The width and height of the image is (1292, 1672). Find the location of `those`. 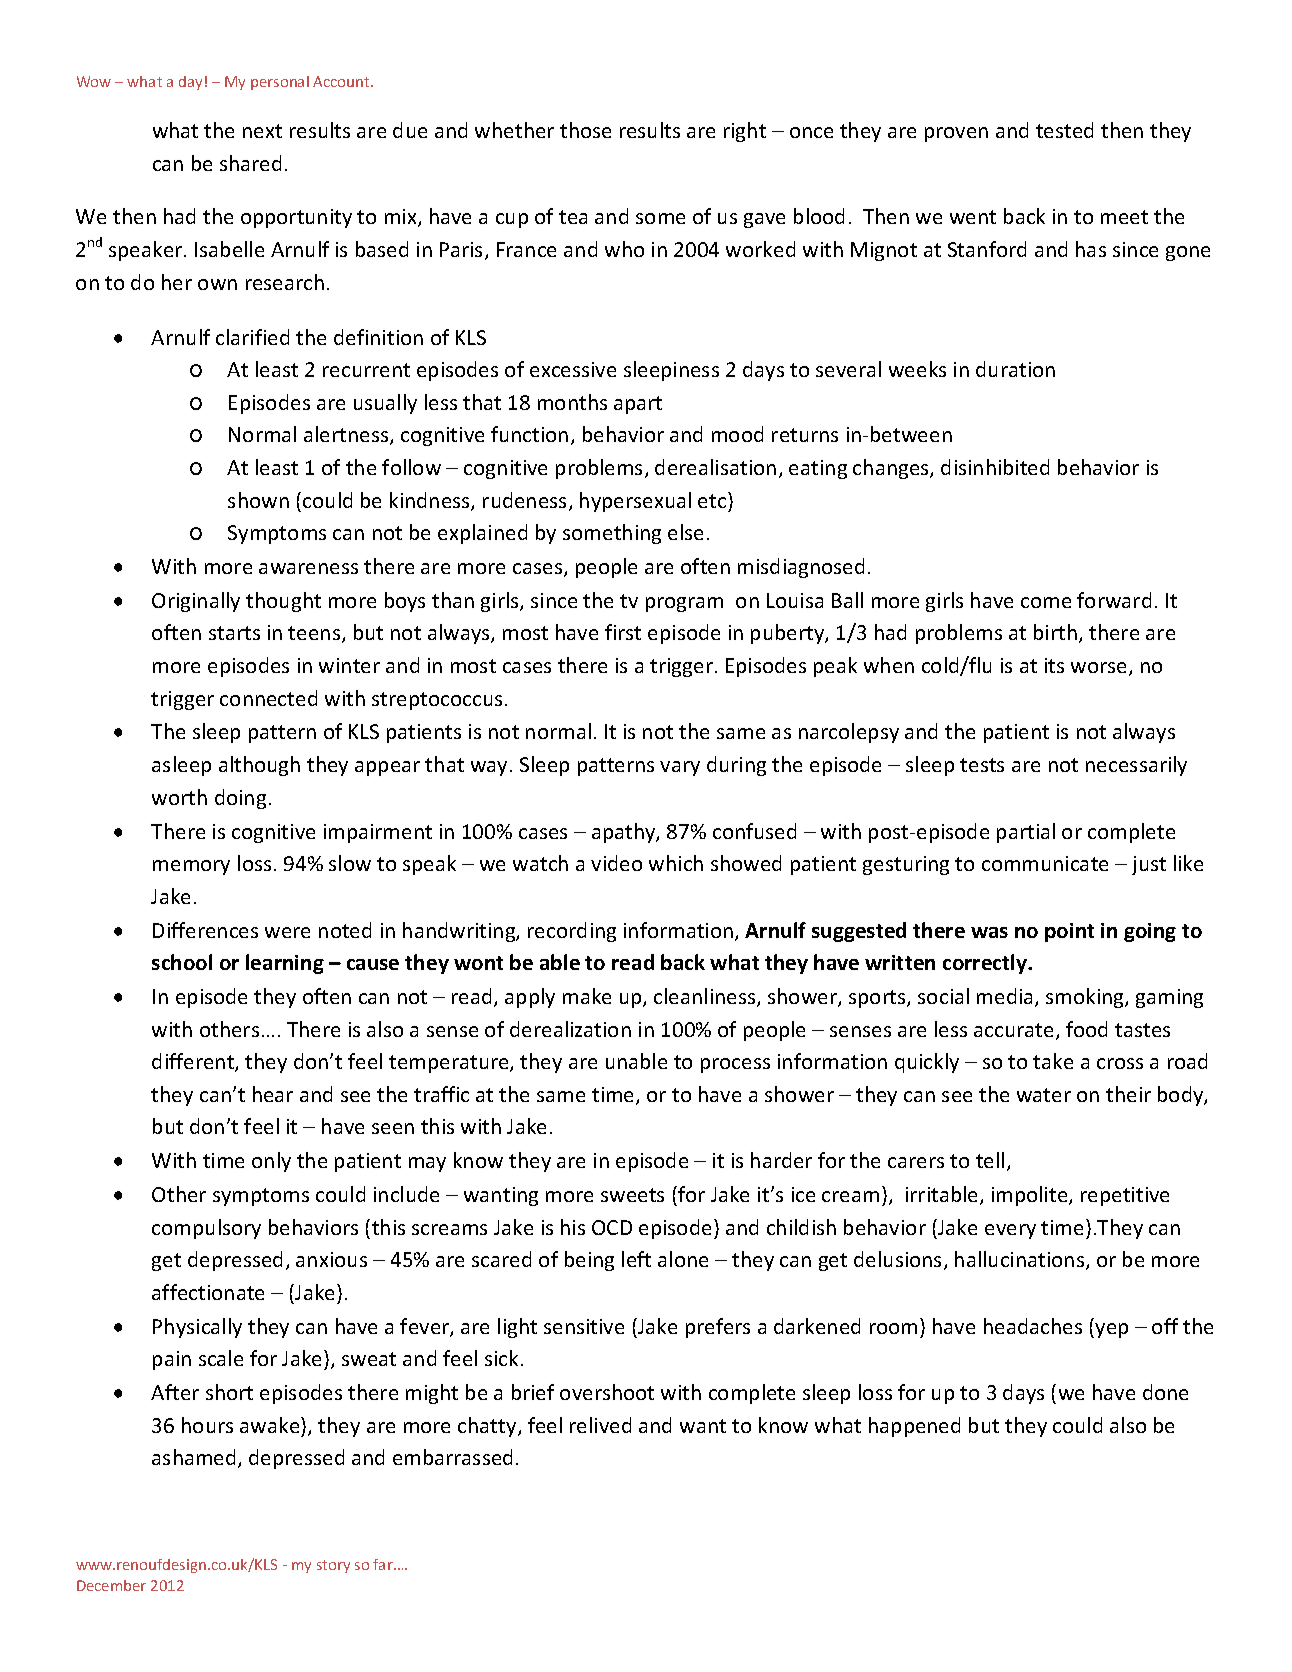

those is located at coordinates (585, 130).
